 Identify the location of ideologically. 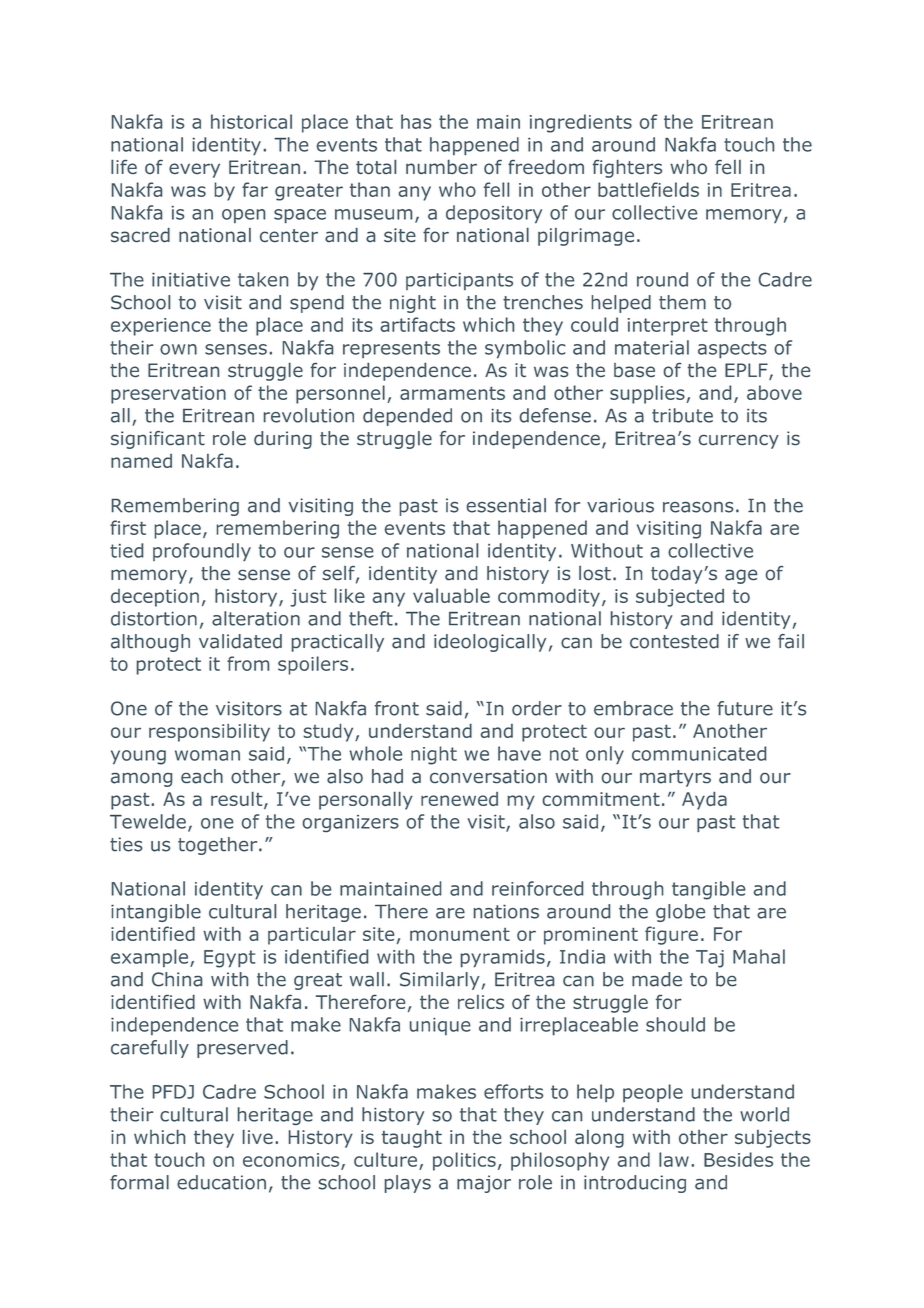
(490, 643).
